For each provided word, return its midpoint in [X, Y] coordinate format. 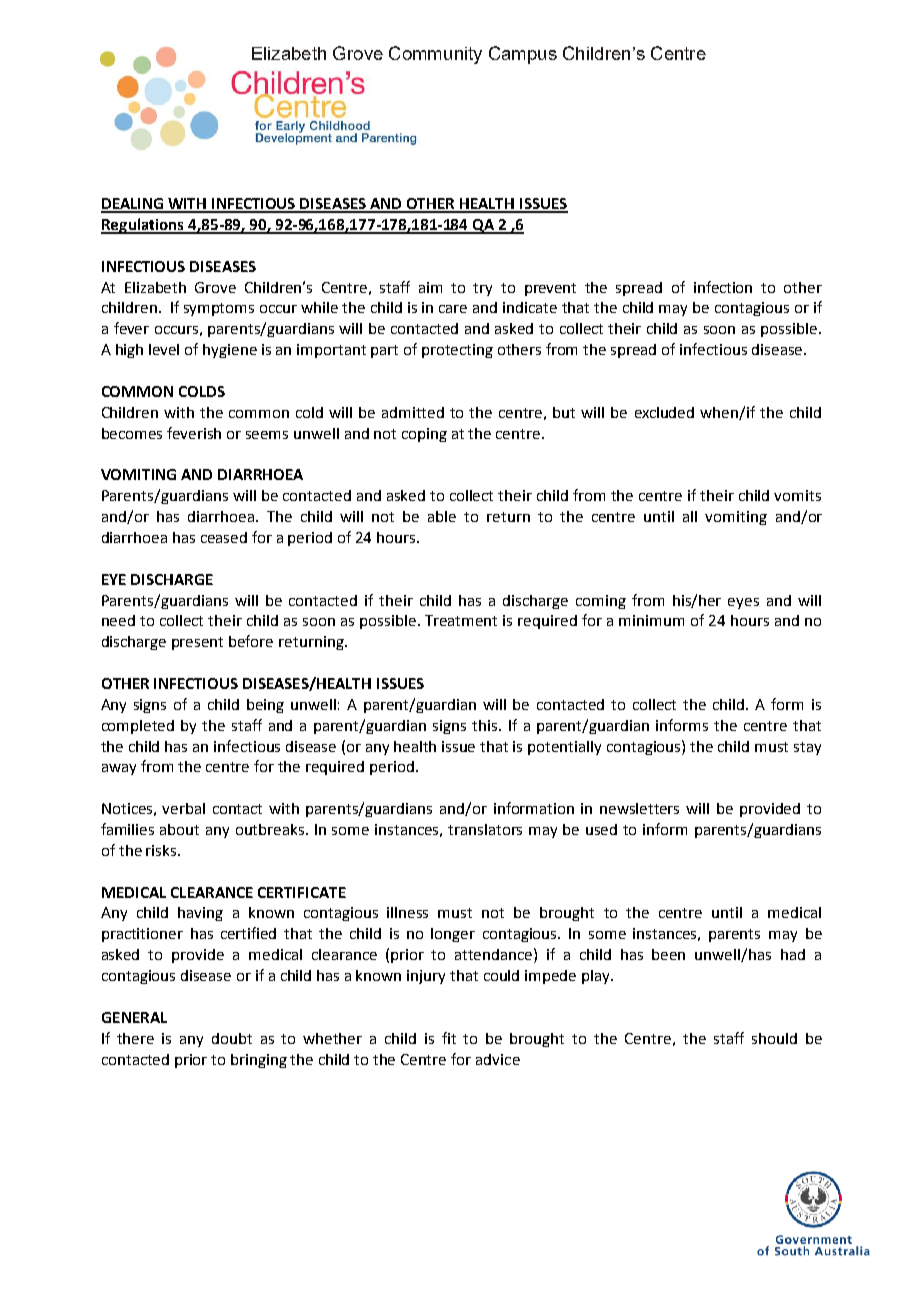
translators [485, 829]
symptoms [219, 309]
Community [435, 55]
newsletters [639, 808]
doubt [232, 1038]
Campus [523, 55]
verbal [183, 808]
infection [723, 287]
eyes [743, 603]
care [453, 309]
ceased [224, 537]
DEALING [133, 205]
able [442, 516]
